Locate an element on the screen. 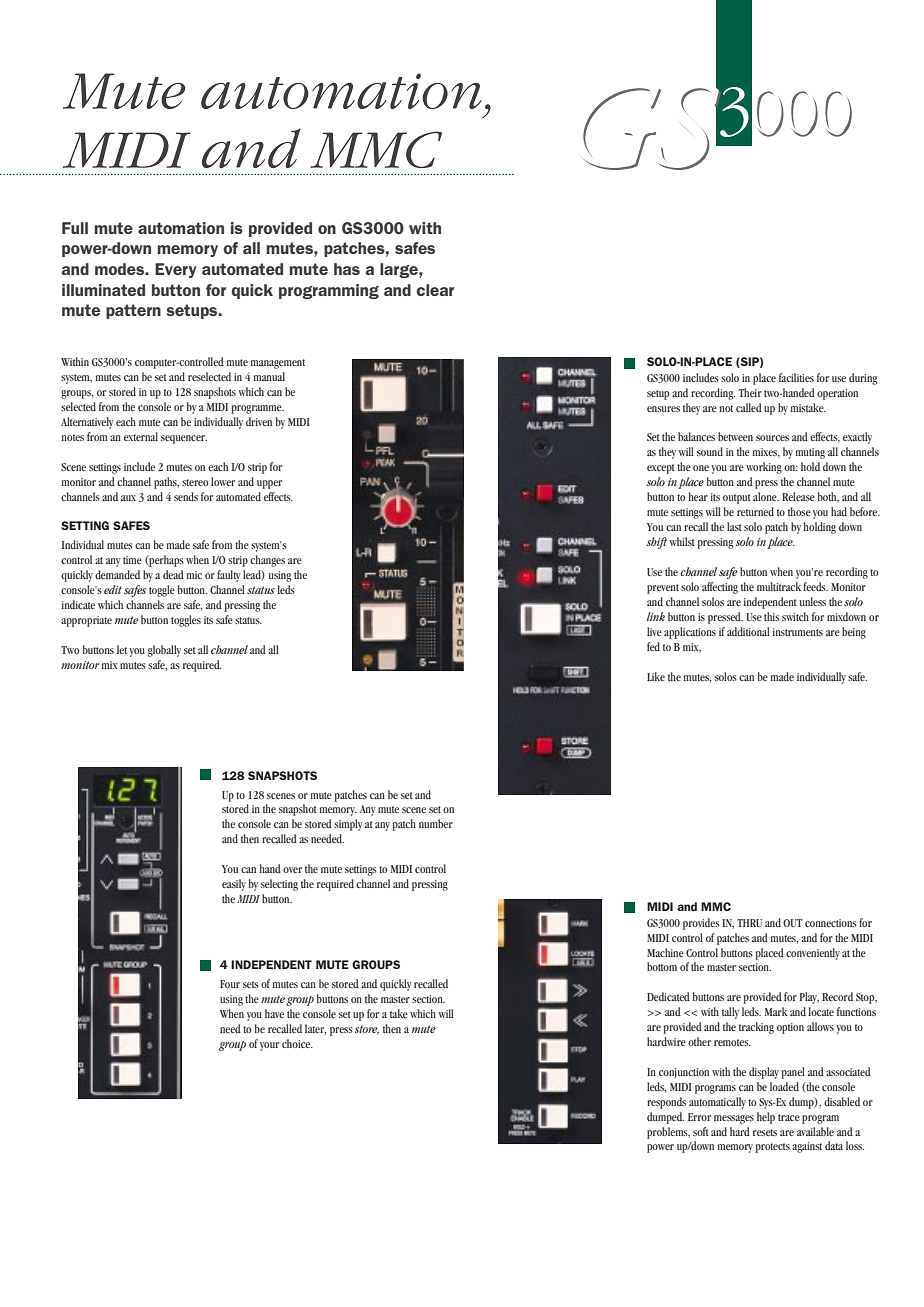 This screenshot has width=924, height=1307. responds is located at coordinates (666, 1103).
